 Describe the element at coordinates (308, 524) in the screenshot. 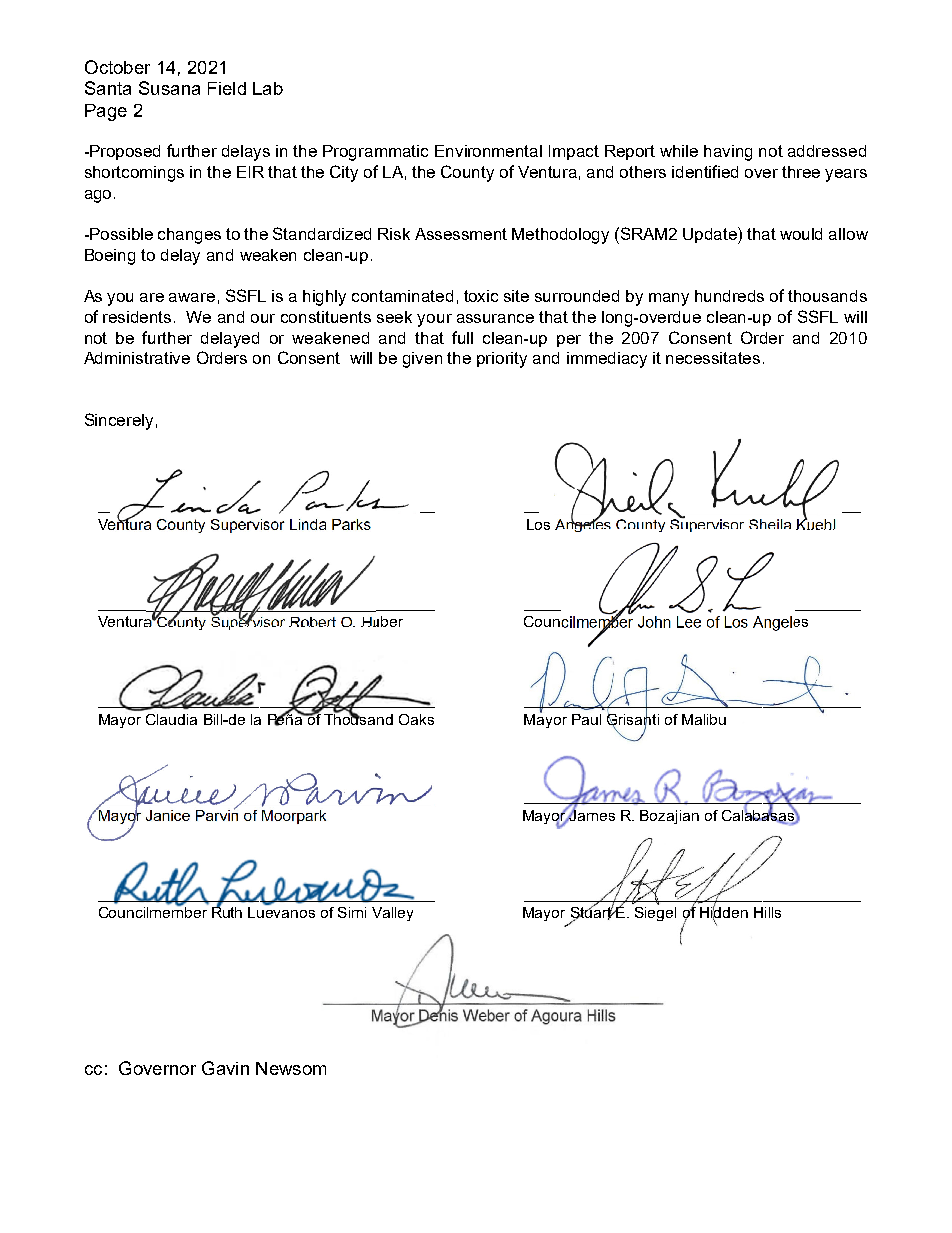

I see `Linda` at that location.
